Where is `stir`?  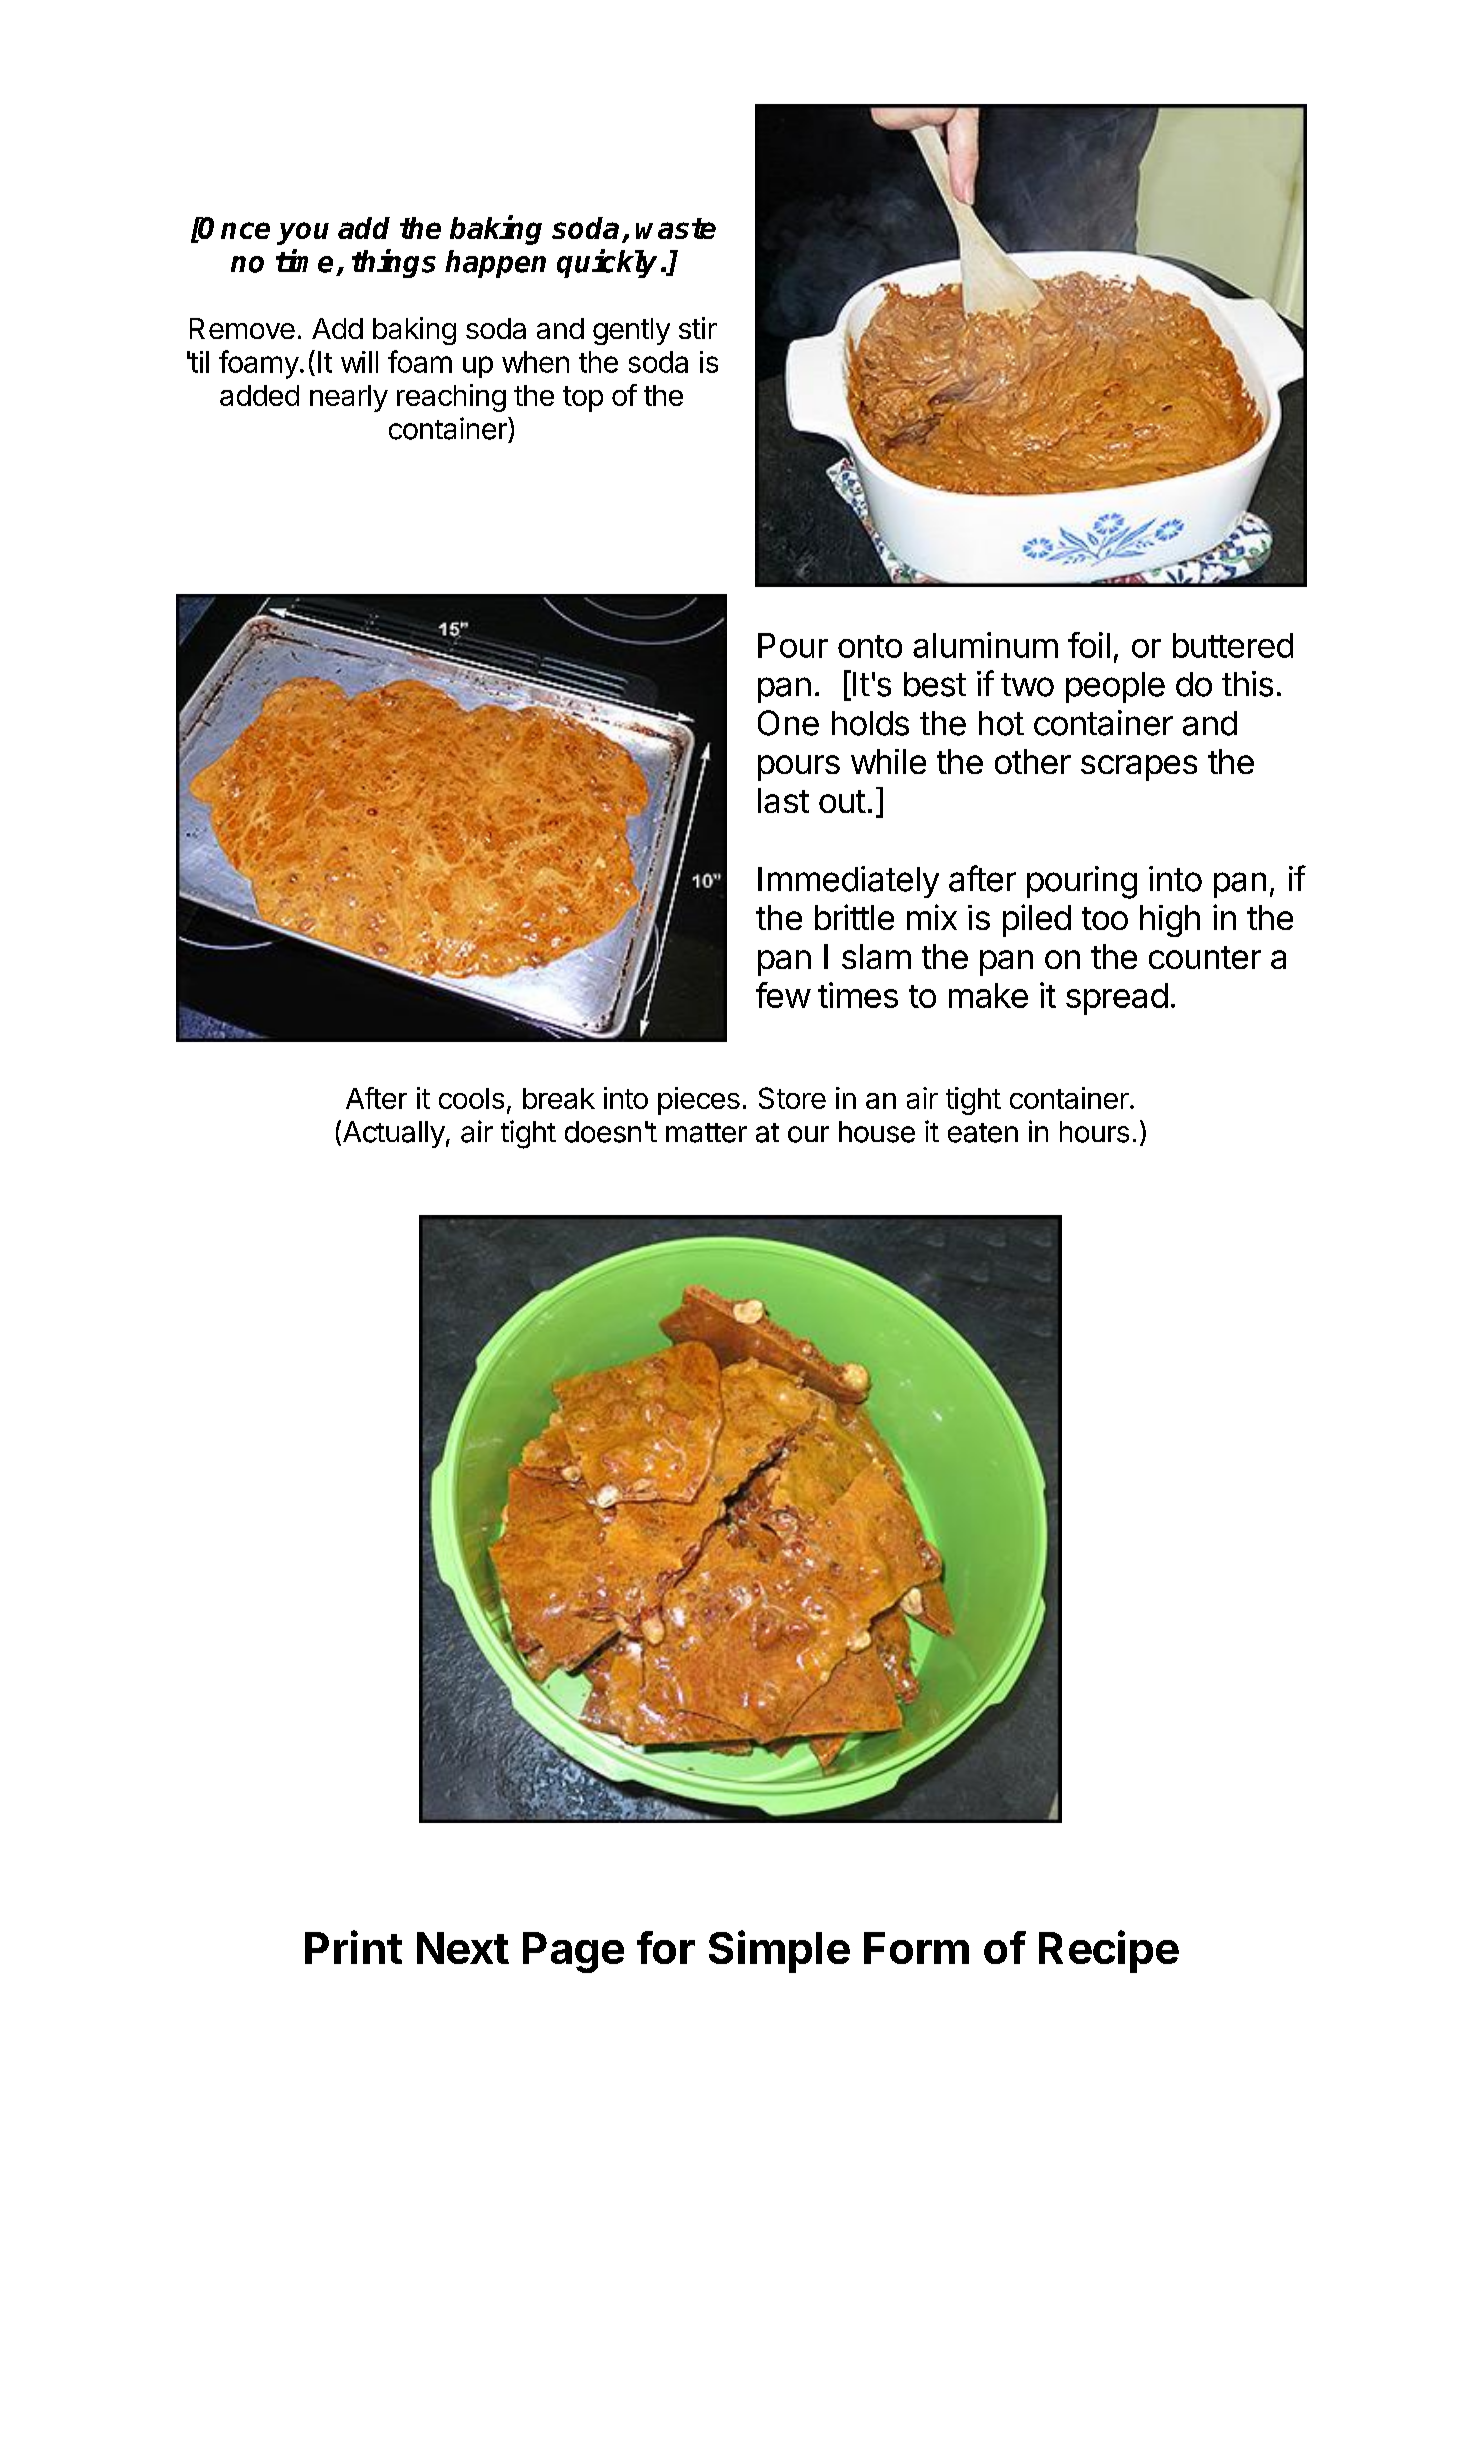
stir is located at coordinates (698, 328).
